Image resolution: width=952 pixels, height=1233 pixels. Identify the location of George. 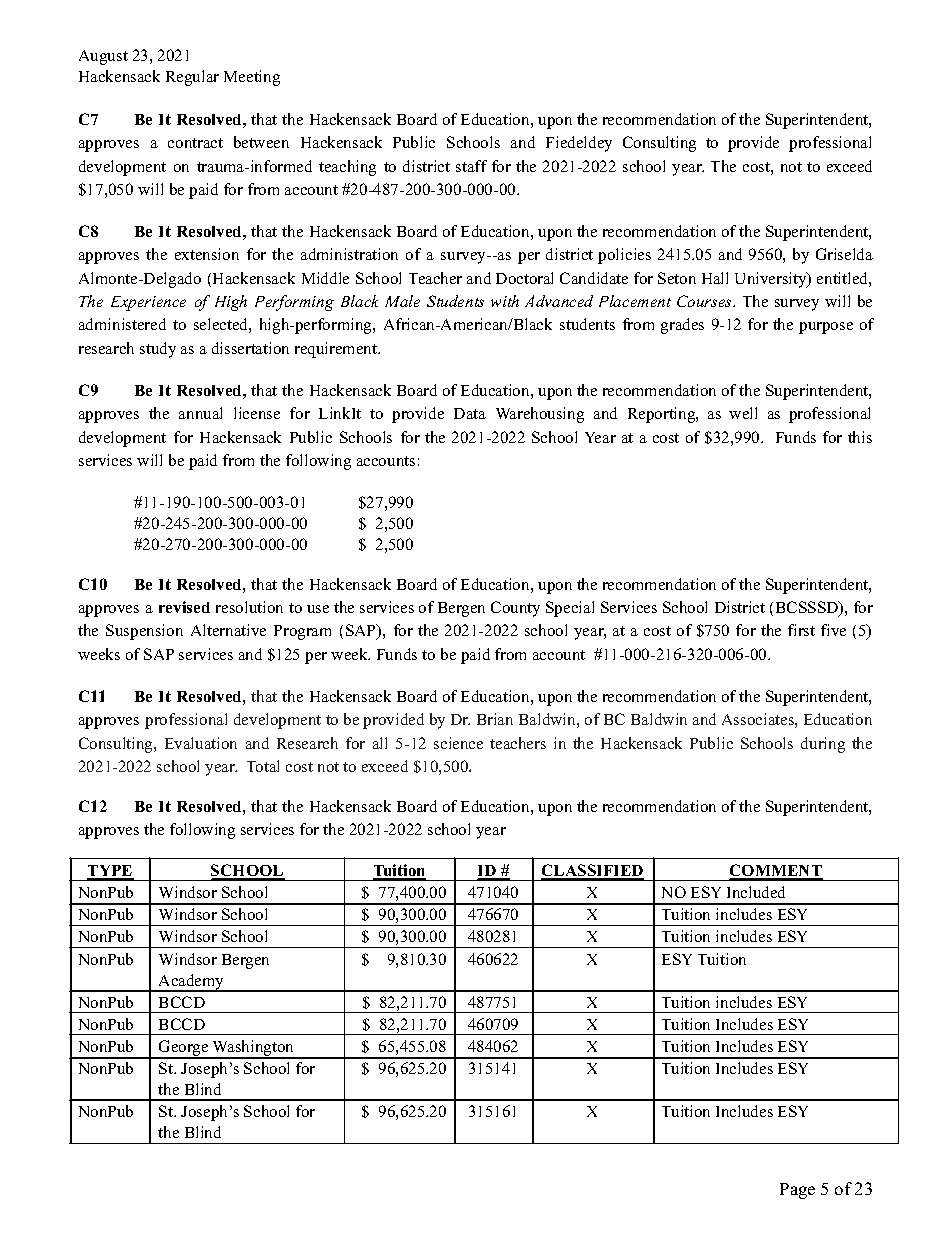
(184, 1049).
